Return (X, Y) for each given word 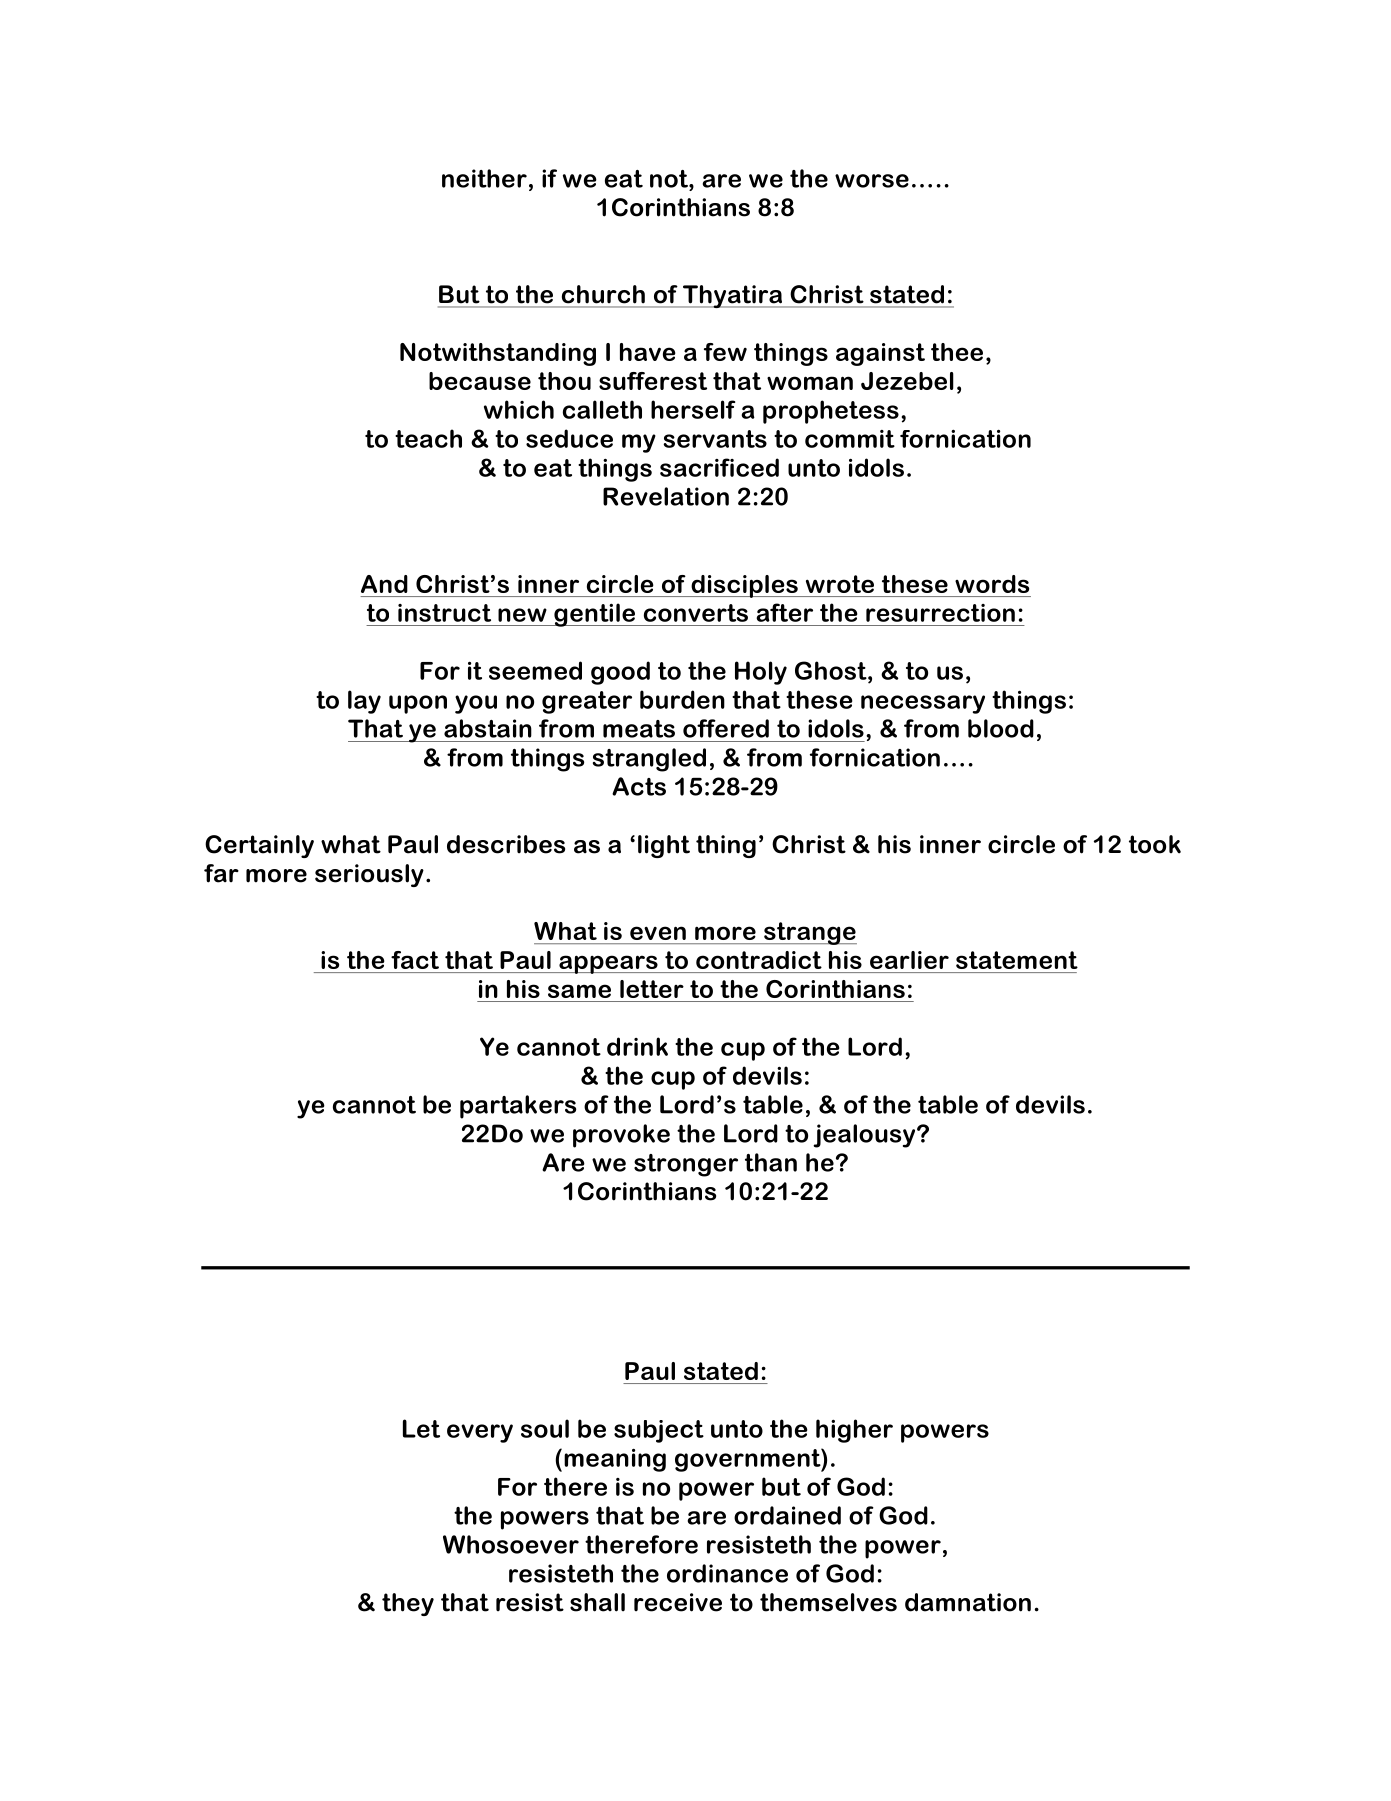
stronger (686, 1165)
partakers (518, 1107)
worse (872, 181)
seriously (369, 875)
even (658, 933)
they (408, 1604)
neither (484, 178)
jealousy (865, 1136)
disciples (744, 586)
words (992, 584)
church (603, 294)
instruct (444, 613)
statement (1017, 960)
